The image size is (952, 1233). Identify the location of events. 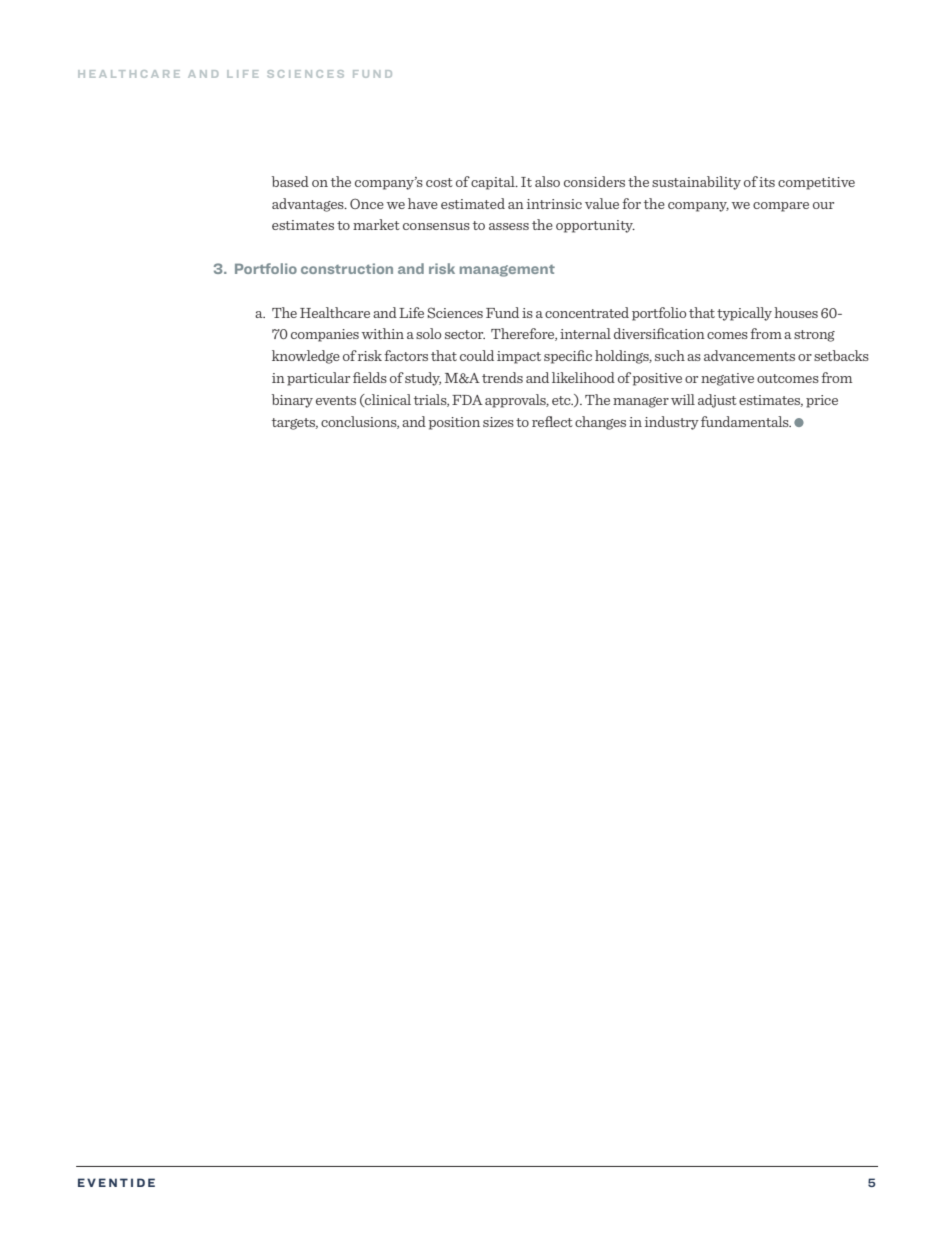
(336, 400).
